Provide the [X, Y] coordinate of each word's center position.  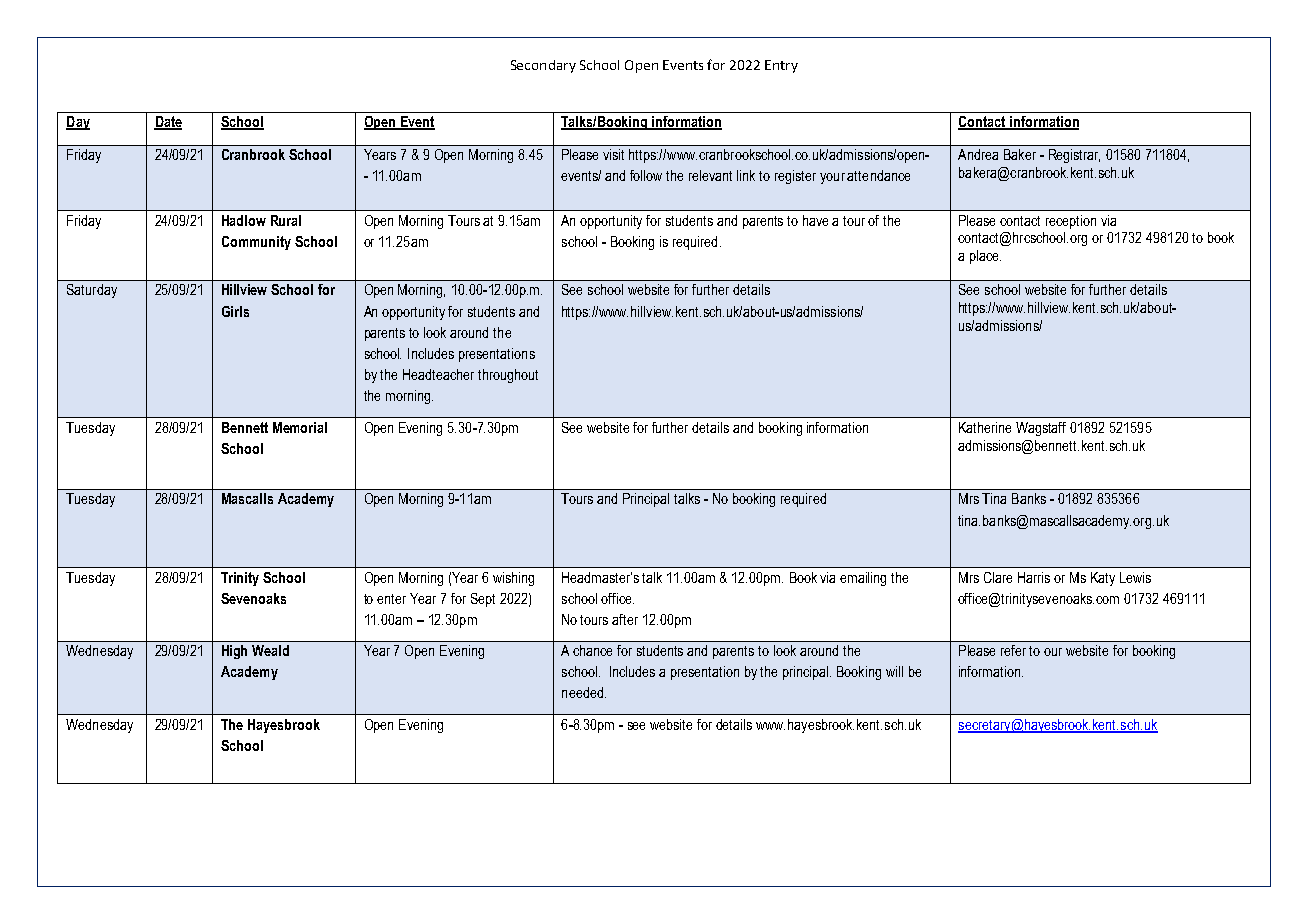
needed [582, 692]
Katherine [985, 427]
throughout [508, 376]
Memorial [300, 427]
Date [168, 123]
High [234, 652]
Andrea [978, 154]
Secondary [543, 66]
